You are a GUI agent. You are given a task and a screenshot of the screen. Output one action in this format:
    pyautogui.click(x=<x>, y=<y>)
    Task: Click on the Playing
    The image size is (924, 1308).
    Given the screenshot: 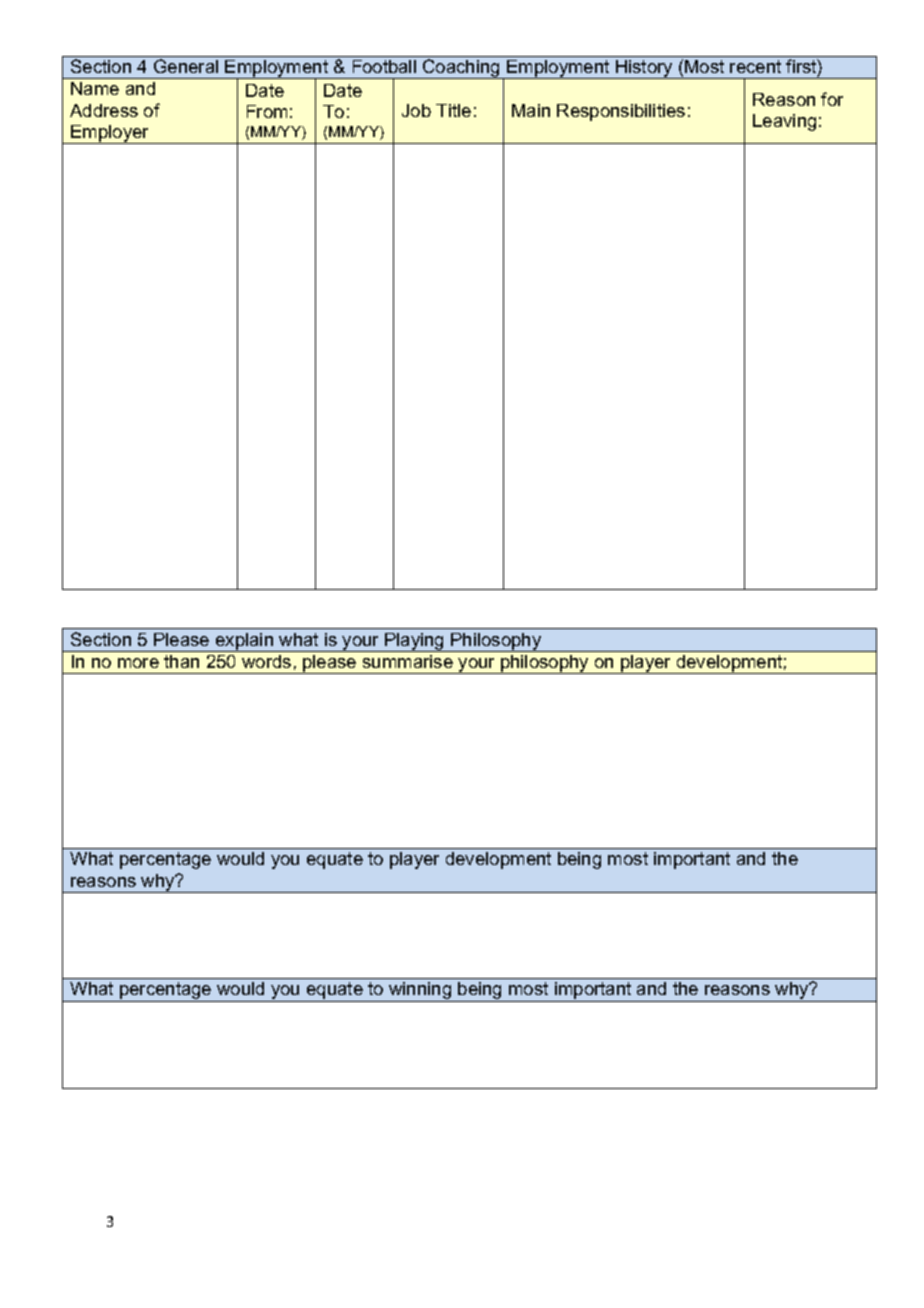 What is the action you would take?
    pyautogui.click(x=414, y=642)
